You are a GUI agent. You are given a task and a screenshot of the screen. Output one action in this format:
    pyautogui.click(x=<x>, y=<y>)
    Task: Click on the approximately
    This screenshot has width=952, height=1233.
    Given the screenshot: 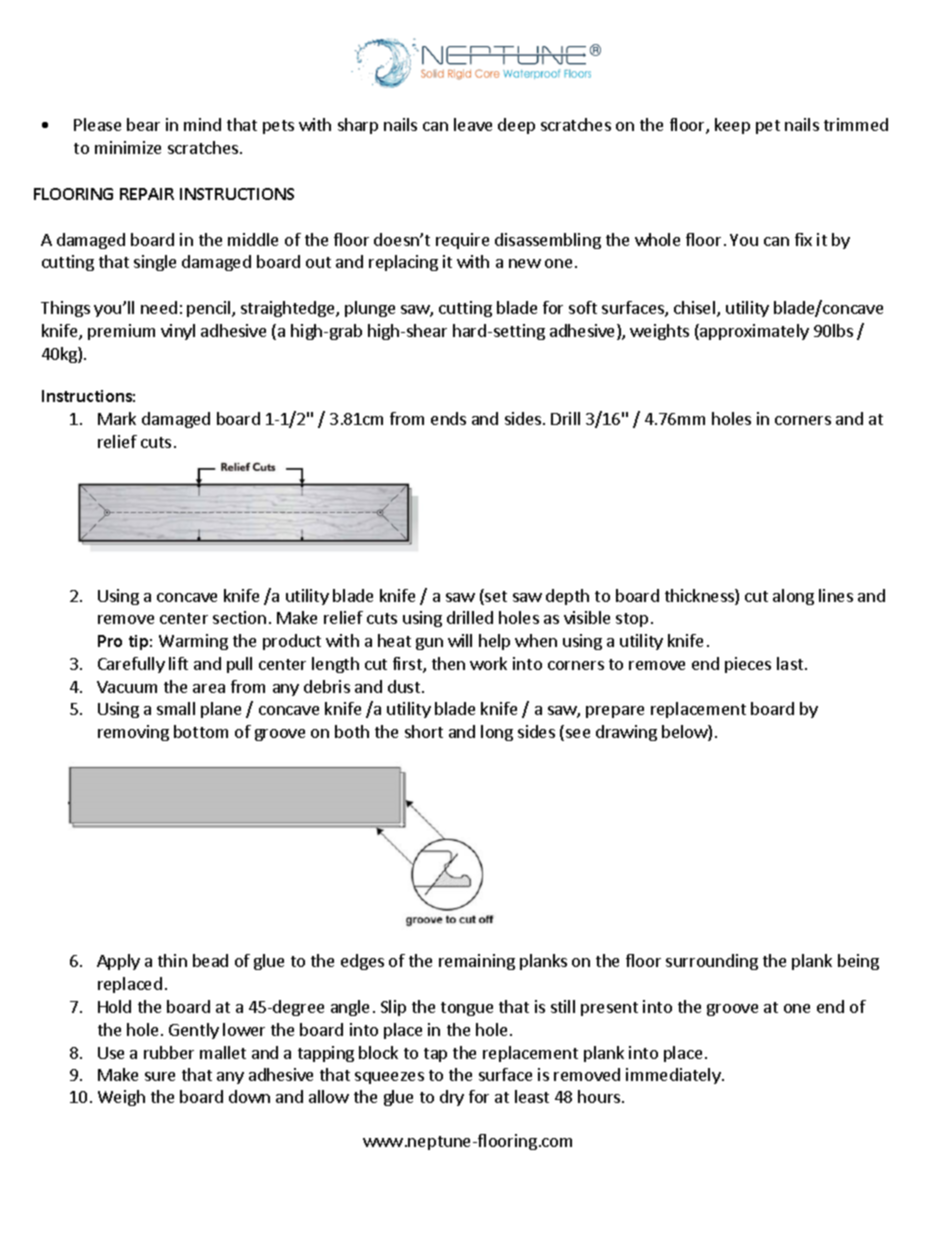 What is the action you would take?
    pyautogui.click(x=753, y=332)
